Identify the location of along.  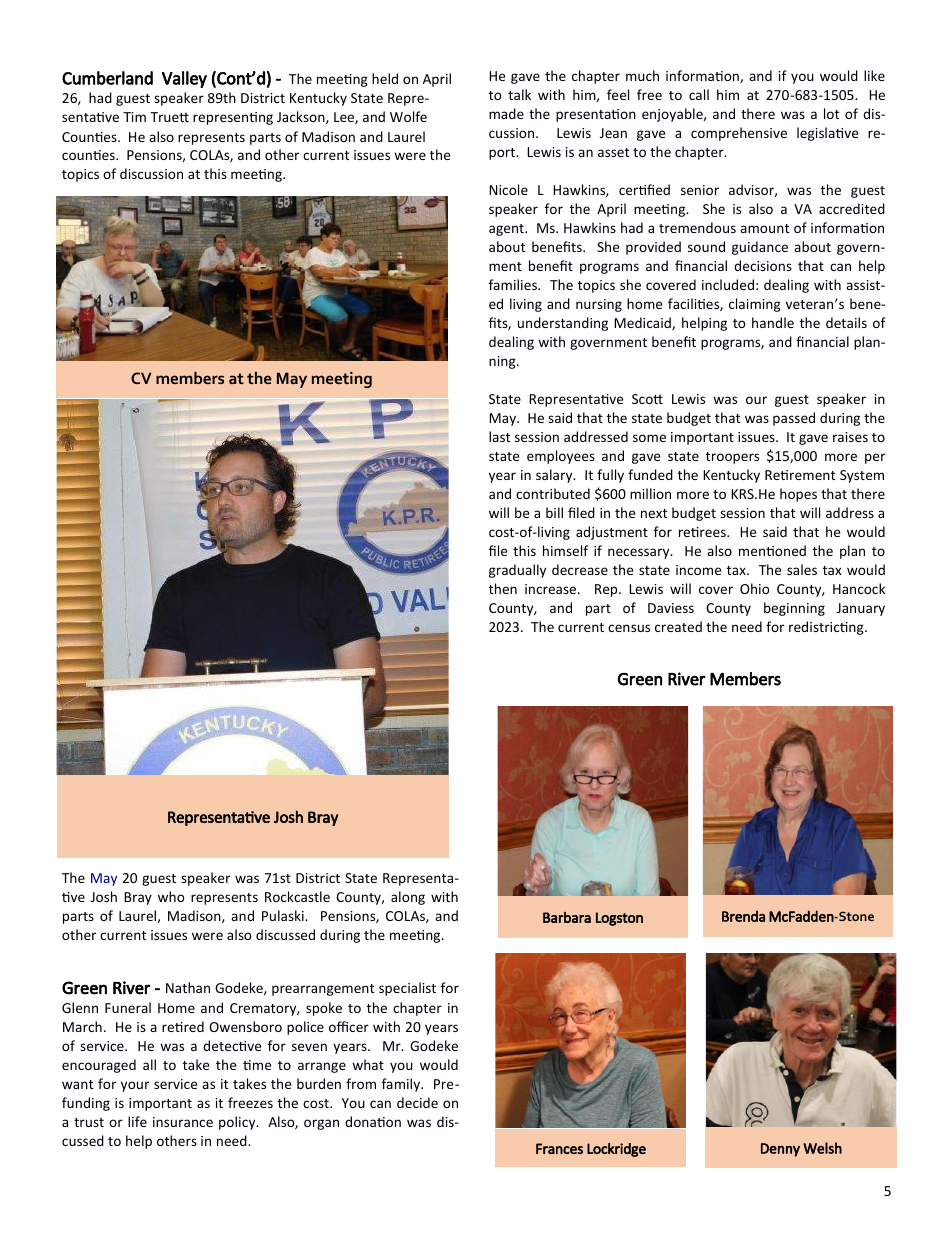
(408, 898).
